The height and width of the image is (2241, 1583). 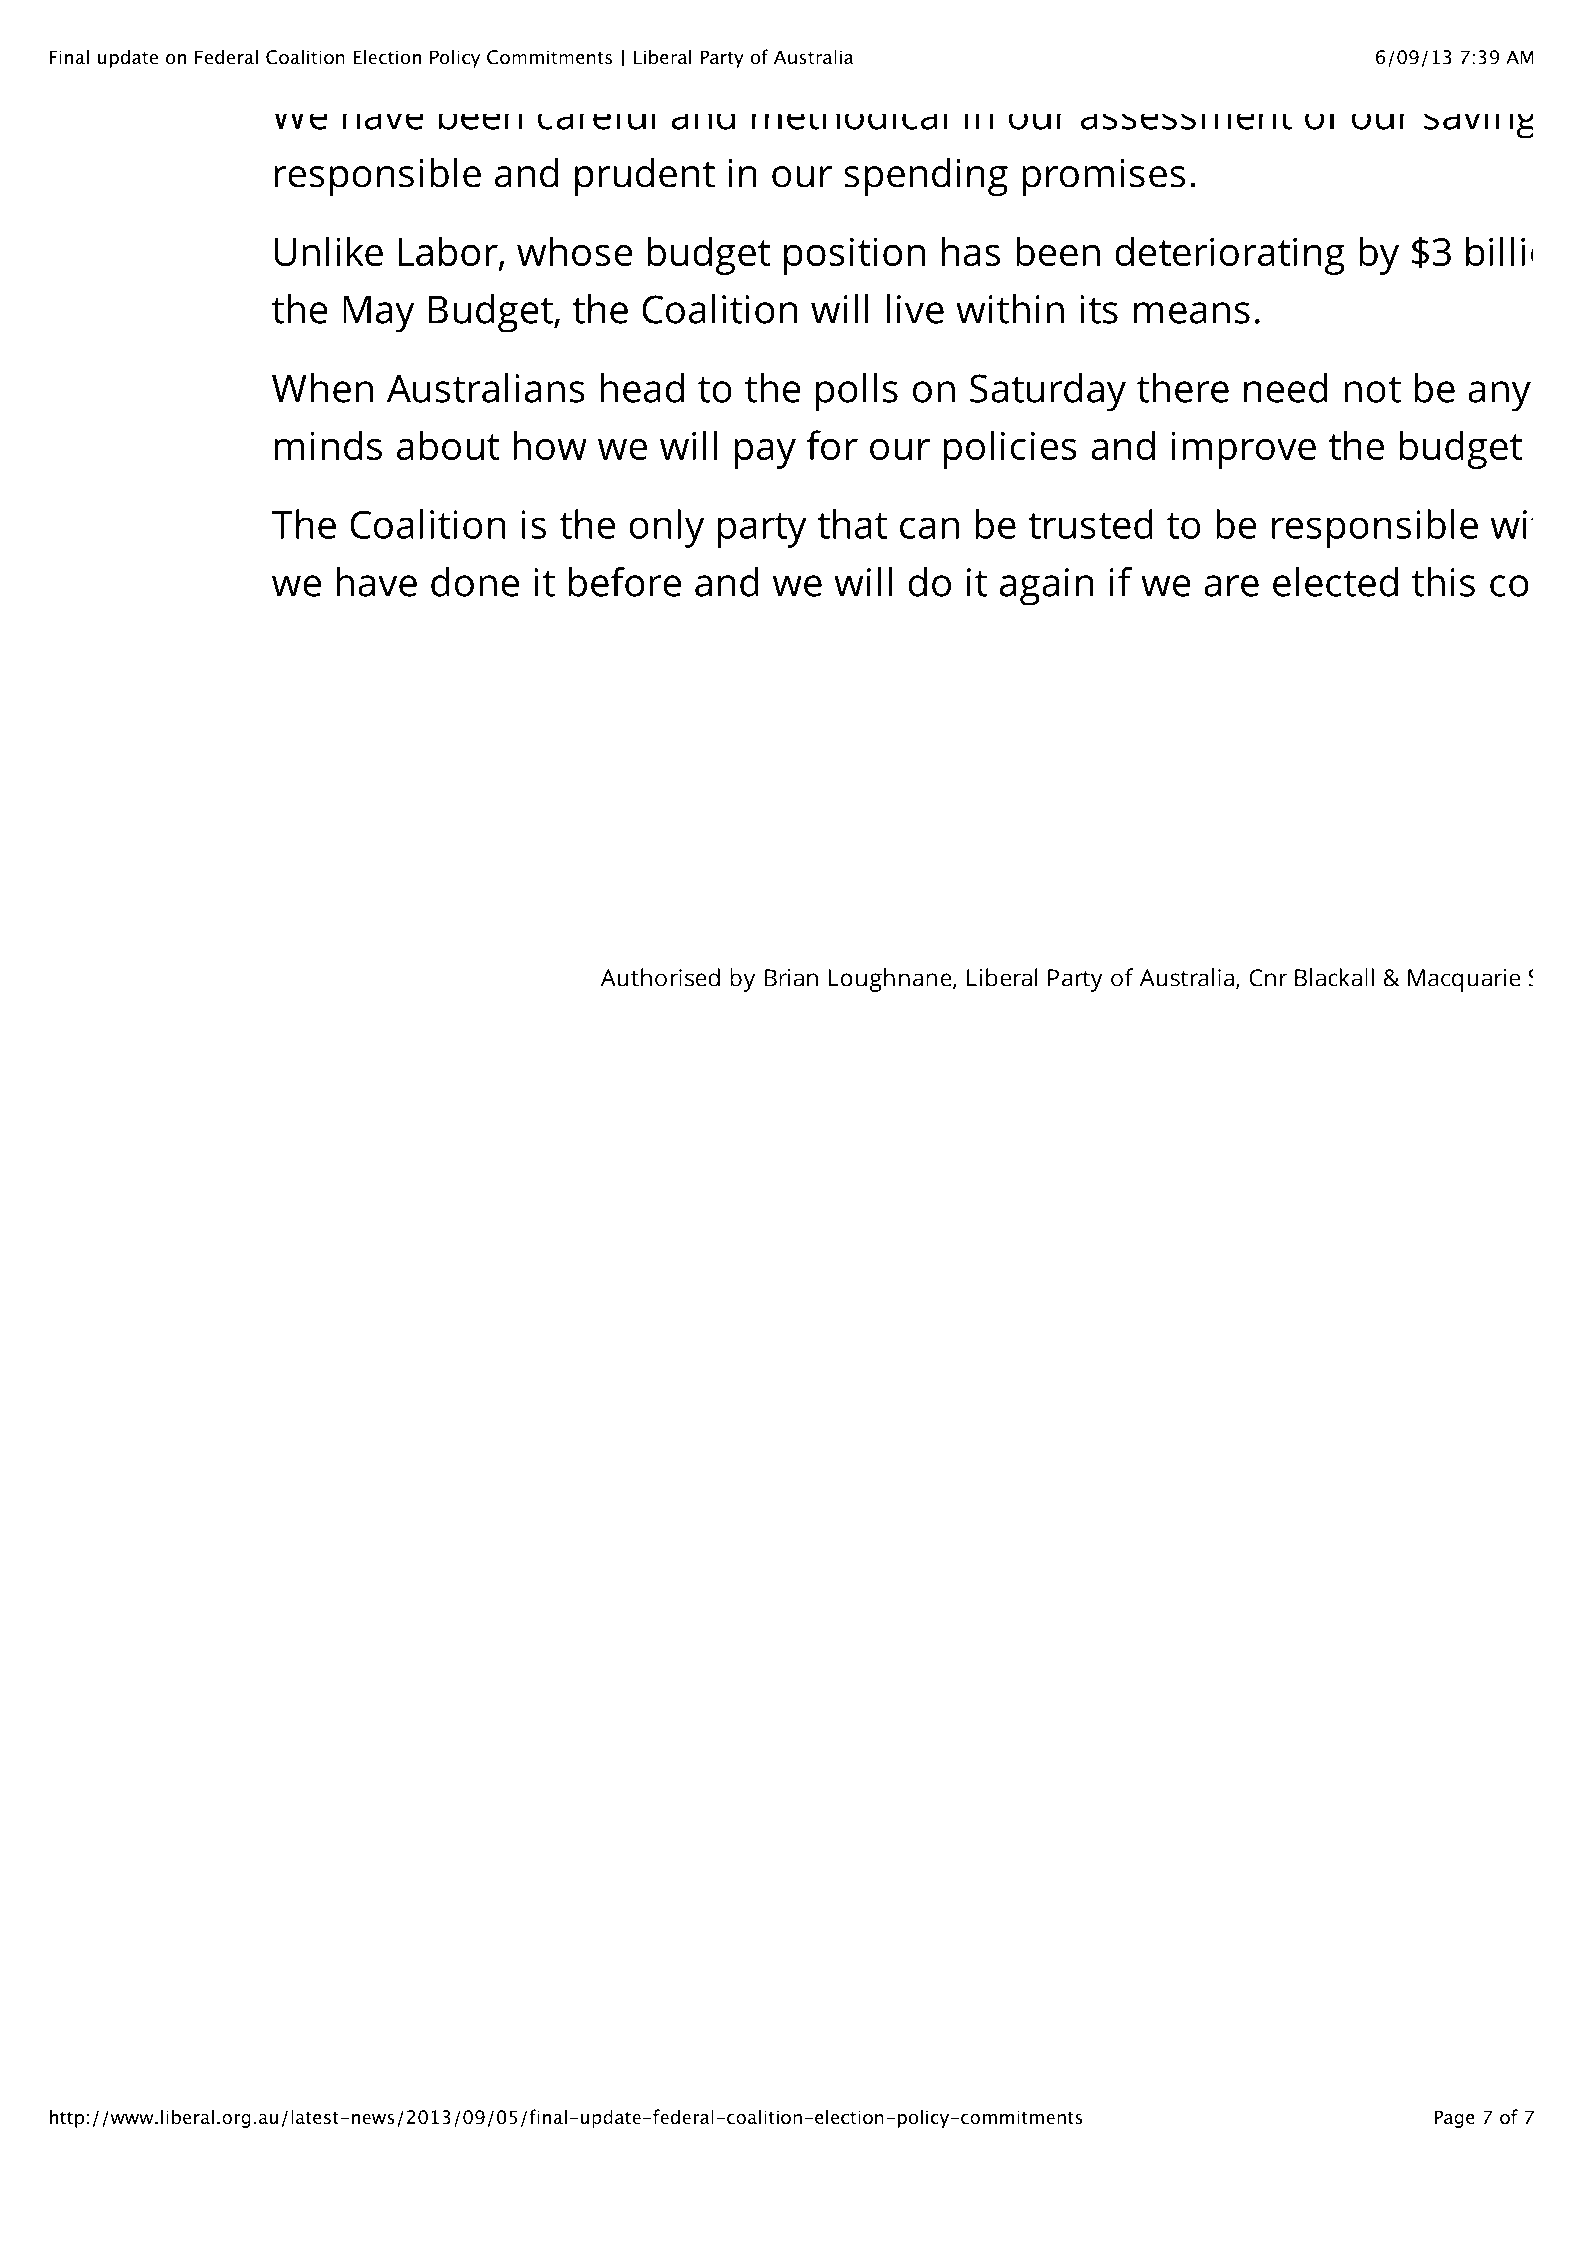 I want to click on Authorised, so click(x=660, y=977).
